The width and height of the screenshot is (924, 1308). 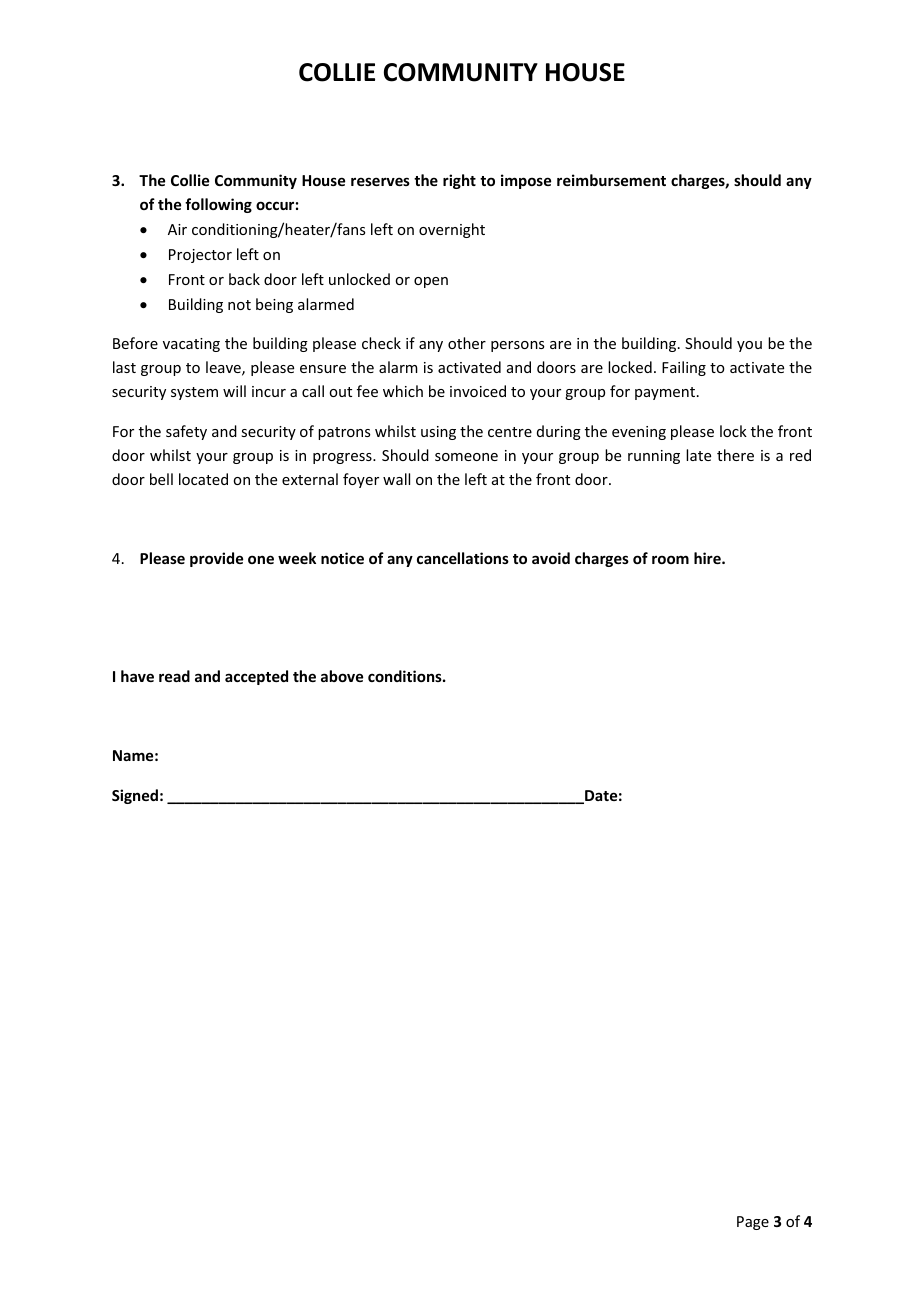 What do you see at coordinates (753, 1223) in the screenshot?
I see `Page` at bounding box center [753, 1223].
